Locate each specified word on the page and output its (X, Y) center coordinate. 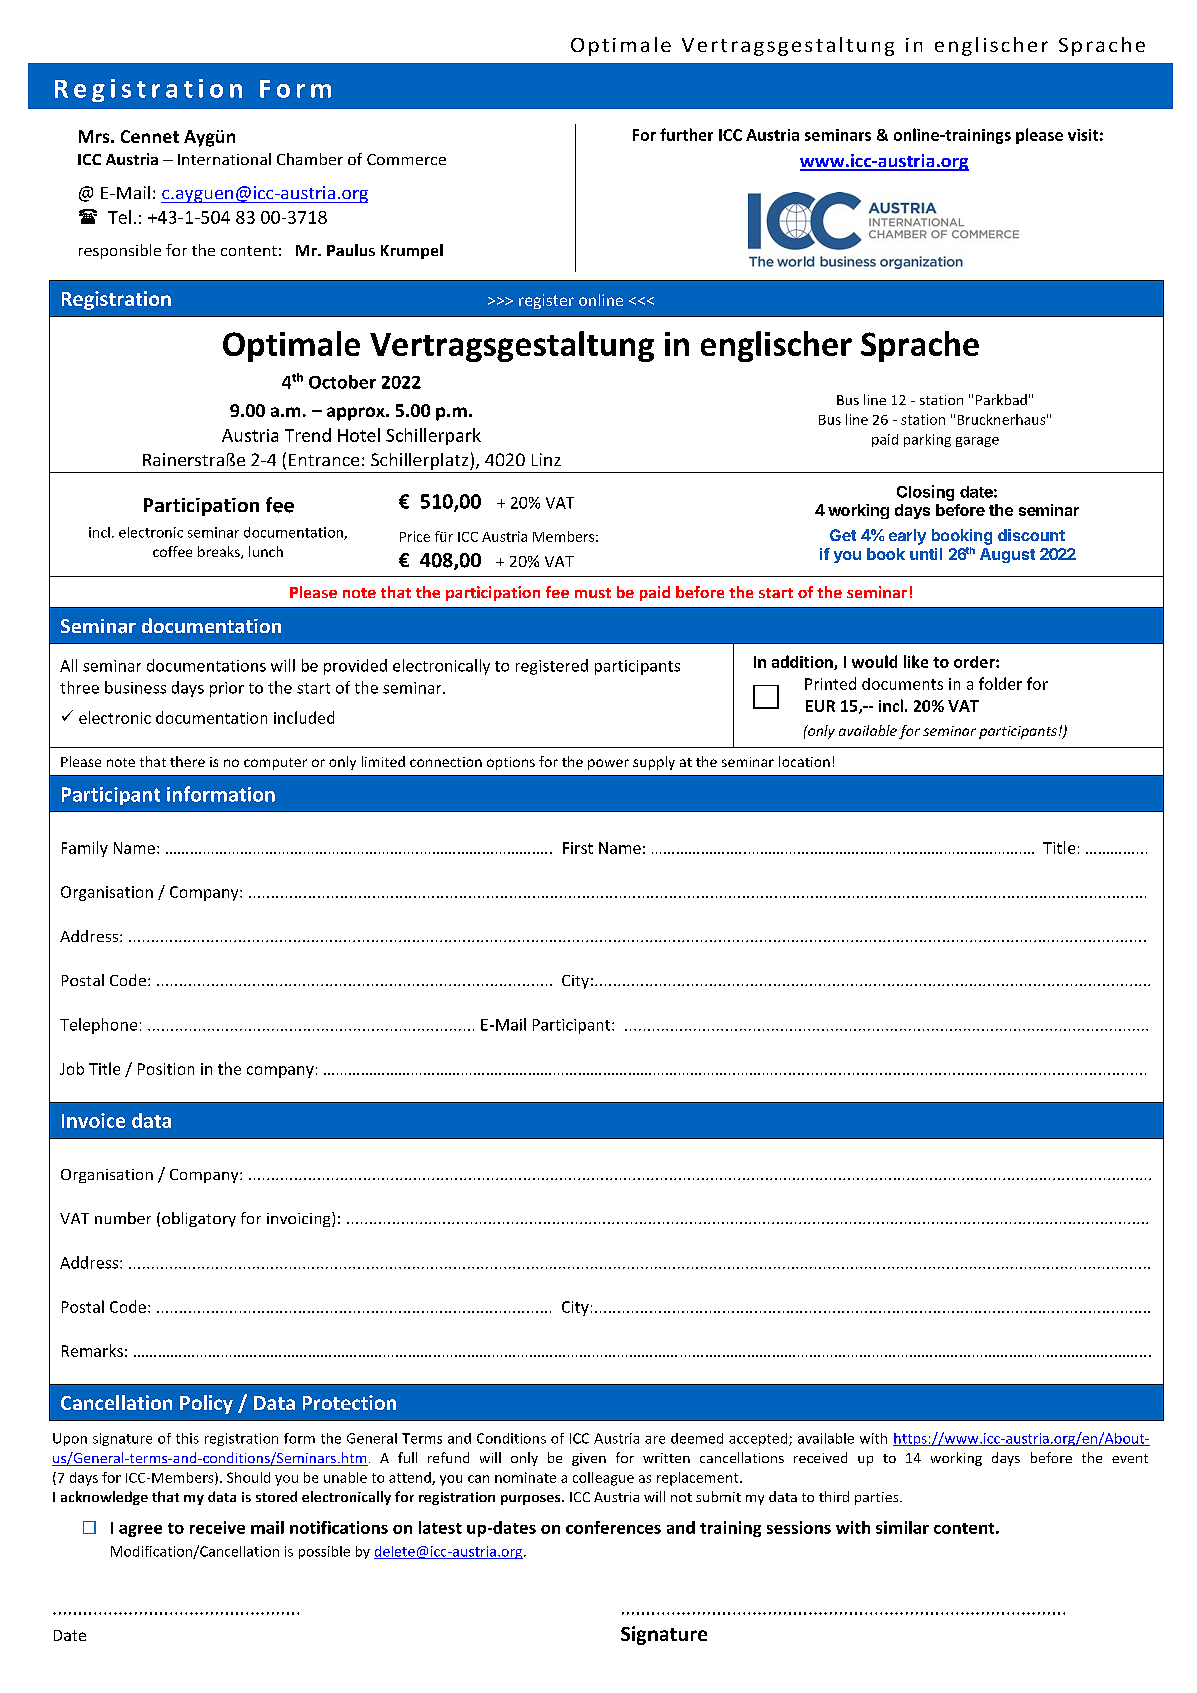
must (593, 593)
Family (85, 849)
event (1130, 1458)
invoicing (300, 1219)
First (578, 848)
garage (977, 442)
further (686, 134)
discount (1031, 535)
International (224, 159)
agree (140, 1531)
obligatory (199, 1219)
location (804, 761)
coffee (172, 551)
